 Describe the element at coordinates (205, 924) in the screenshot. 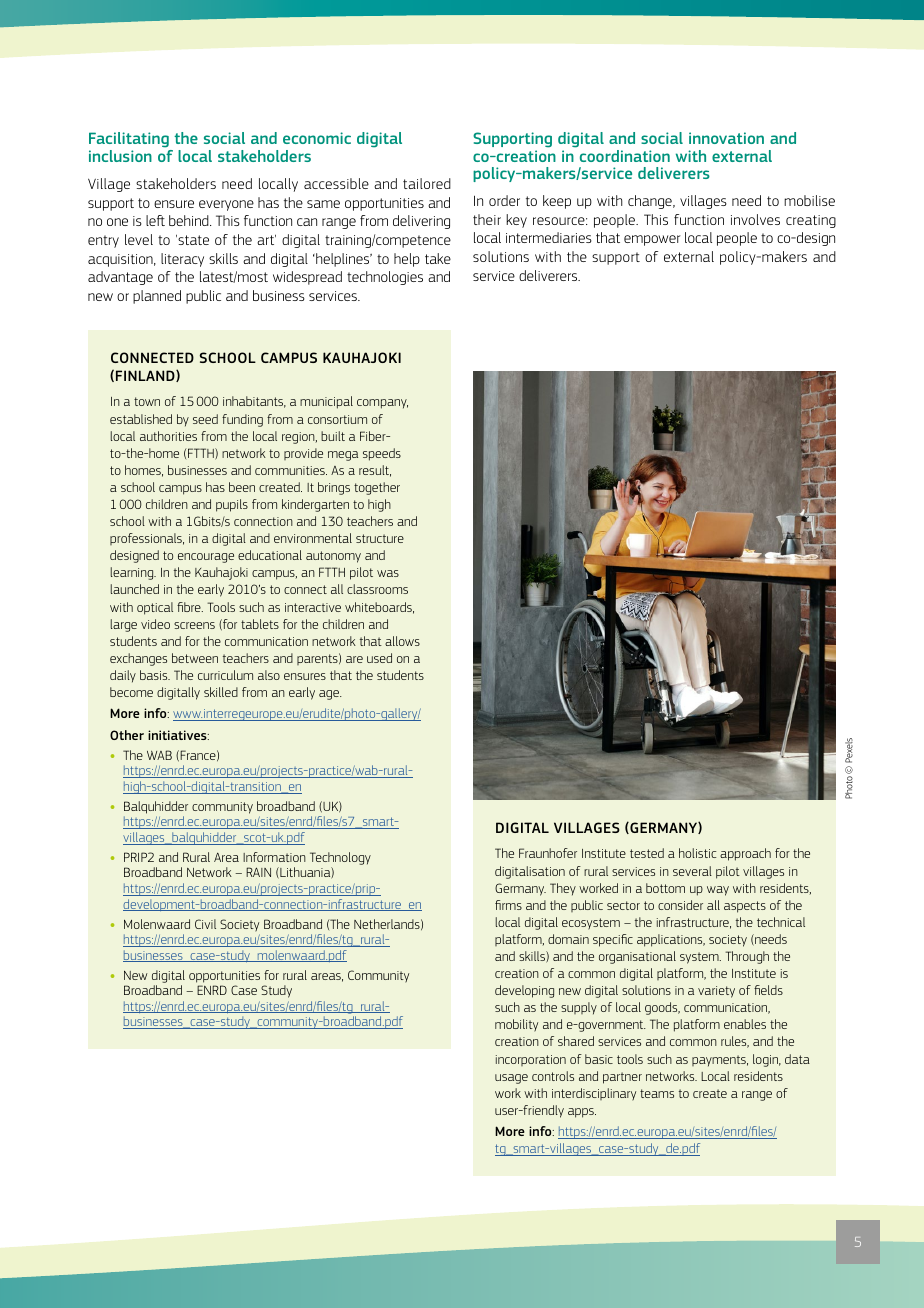

I see `Civil` at that location.
